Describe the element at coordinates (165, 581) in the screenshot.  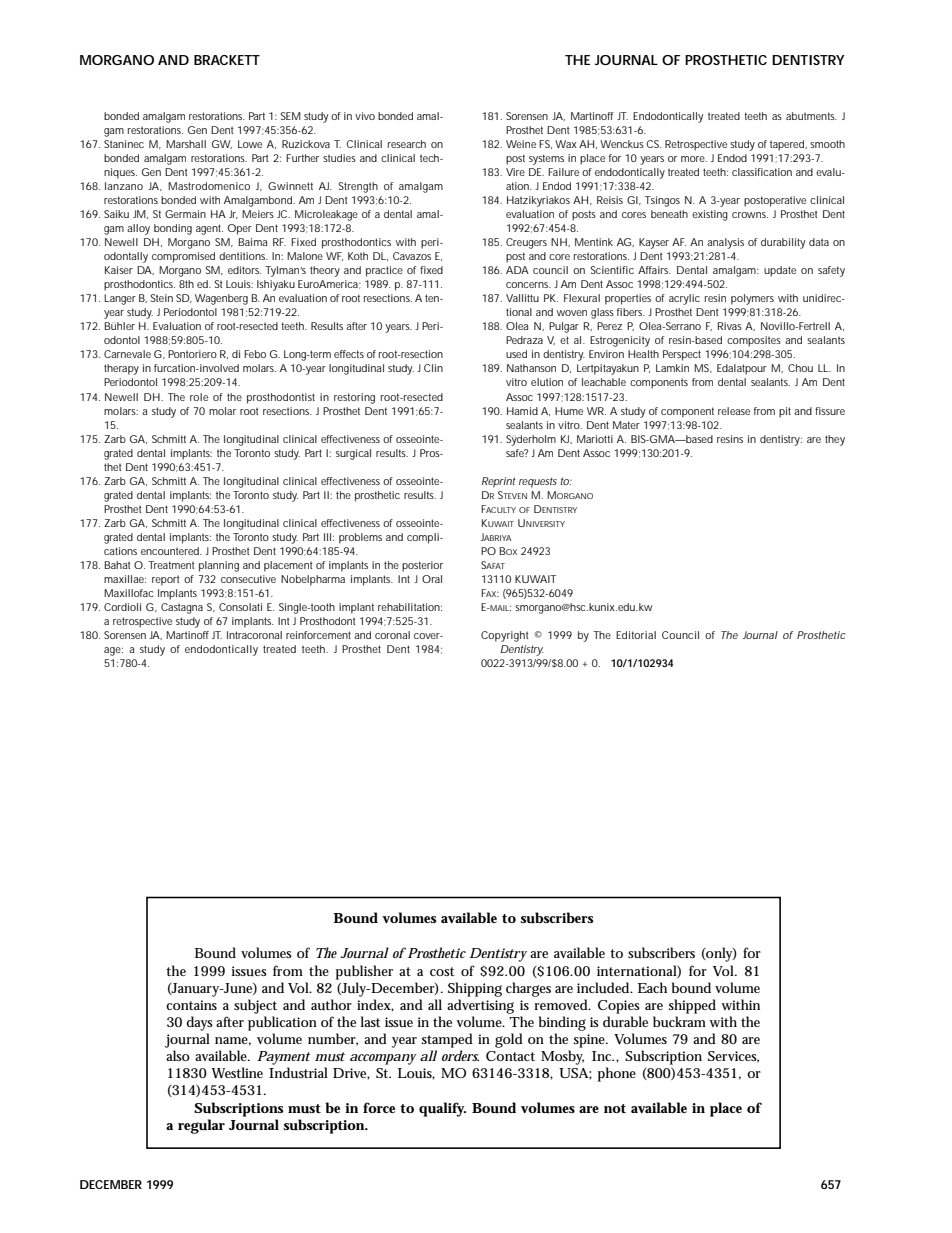
I see `report` at that location.
